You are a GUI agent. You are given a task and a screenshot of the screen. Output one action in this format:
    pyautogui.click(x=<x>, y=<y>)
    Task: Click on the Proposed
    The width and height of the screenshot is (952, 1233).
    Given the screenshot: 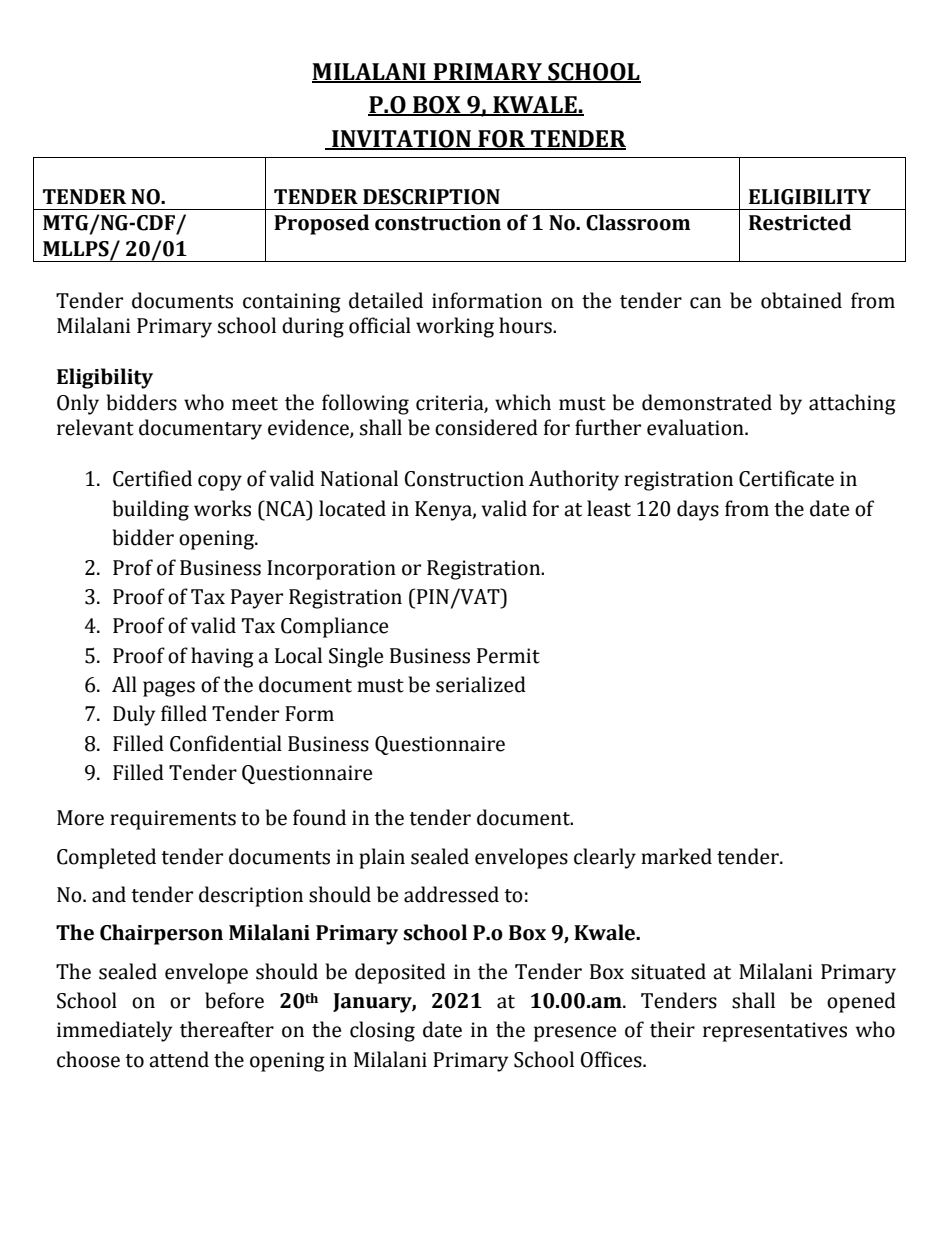 What is the action you would take?
    pyautogui.click(x=321, y=224)
